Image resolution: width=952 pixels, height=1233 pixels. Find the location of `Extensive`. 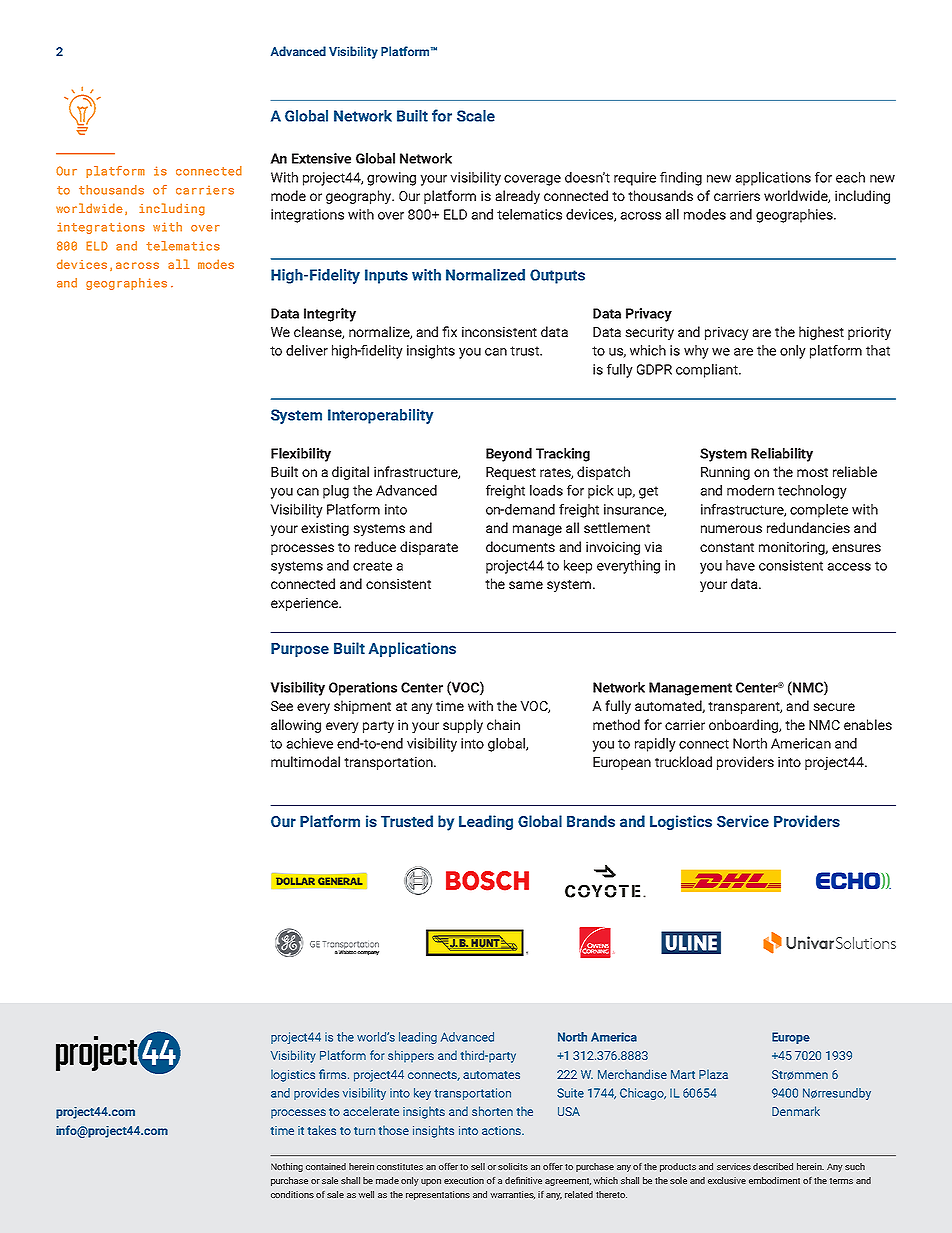

Extensive is located at coordinates (321, 158).
